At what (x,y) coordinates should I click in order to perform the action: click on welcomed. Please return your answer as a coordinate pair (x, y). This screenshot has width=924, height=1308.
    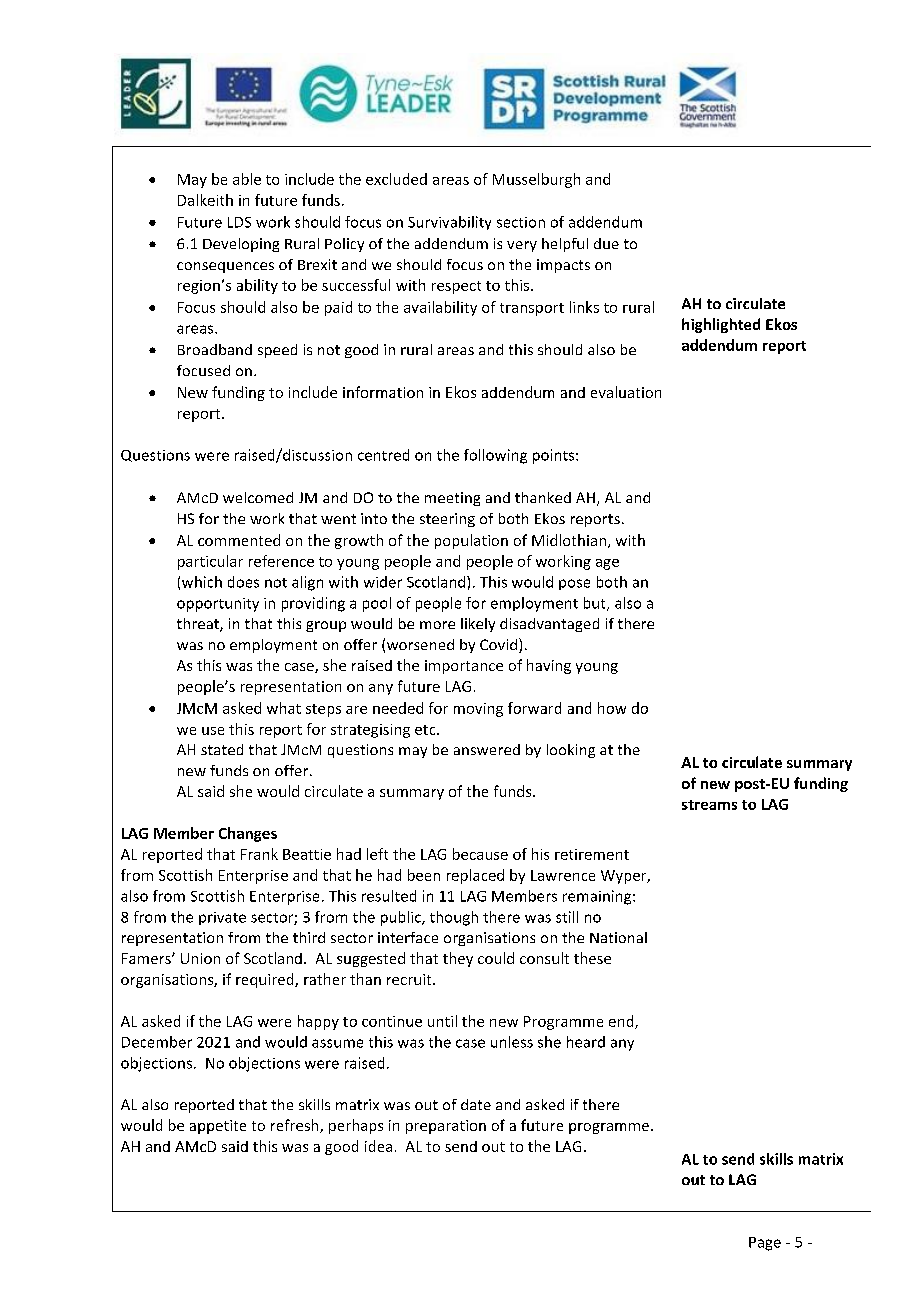
    Looking at the image, I should click on (258, 497).
